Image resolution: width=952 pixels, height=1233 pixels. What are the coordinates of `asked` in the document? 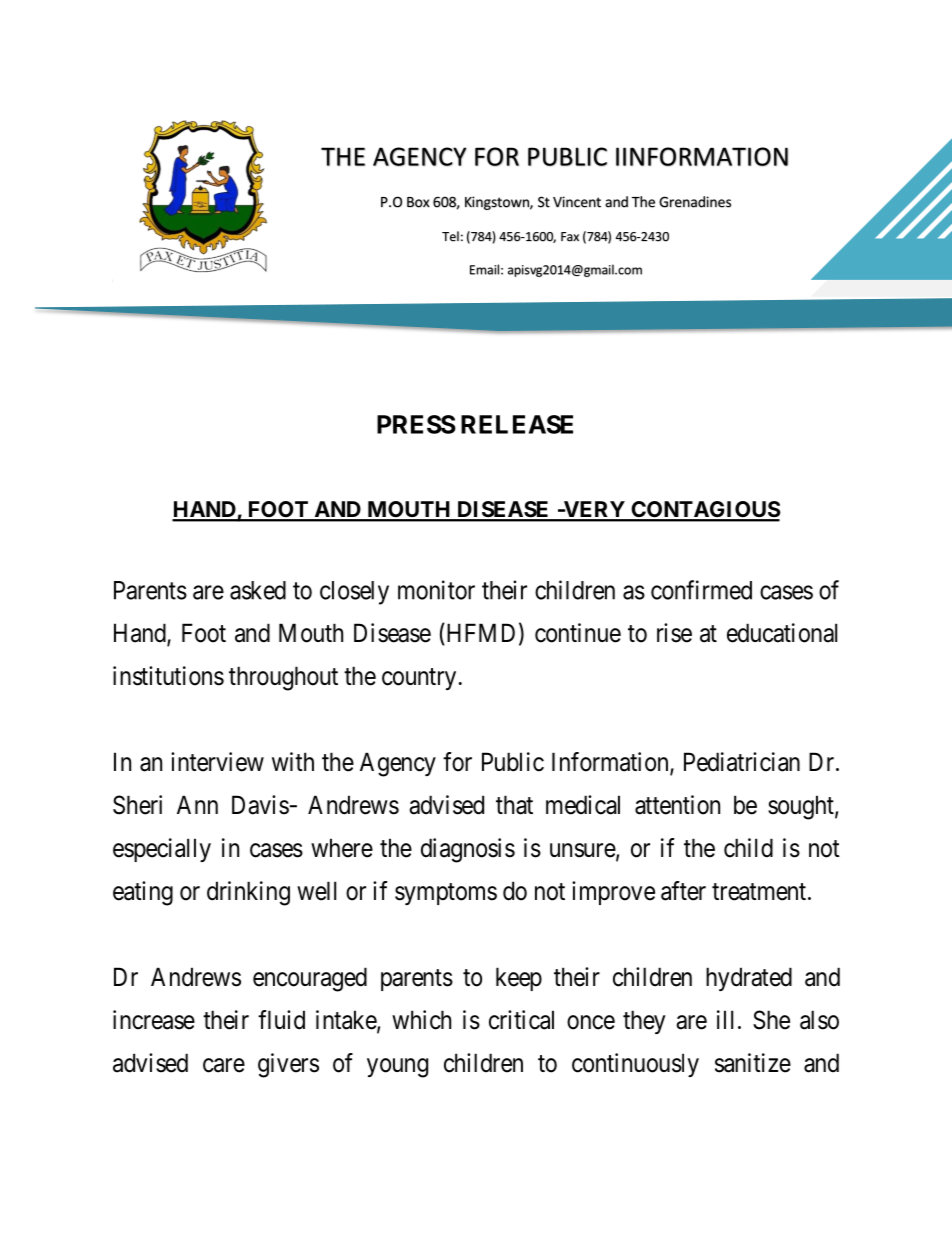 It's located at (258, 590).
